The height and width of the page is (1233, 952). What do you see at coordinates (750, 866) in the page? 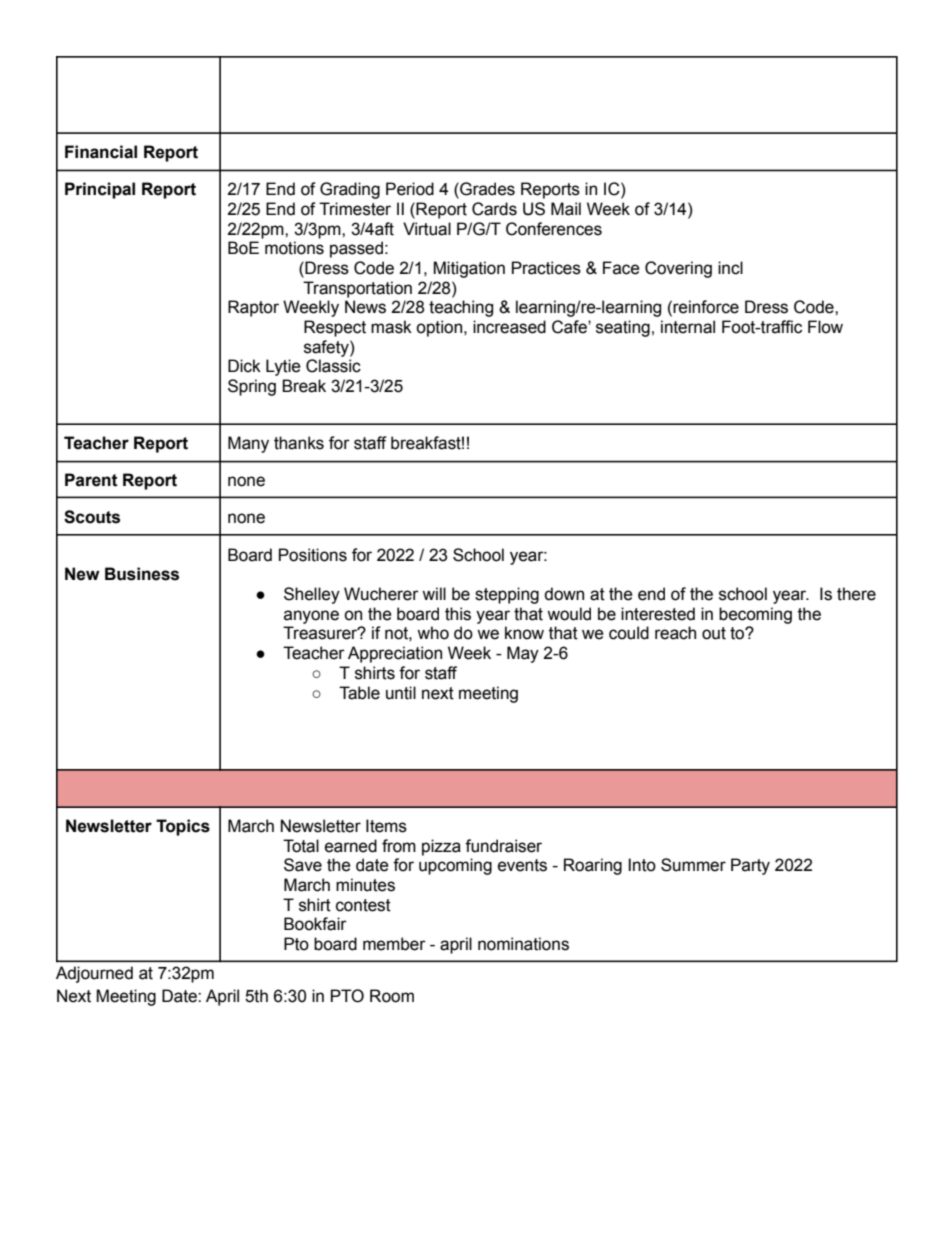
I see `Party` at bounding box center [750, 866].
